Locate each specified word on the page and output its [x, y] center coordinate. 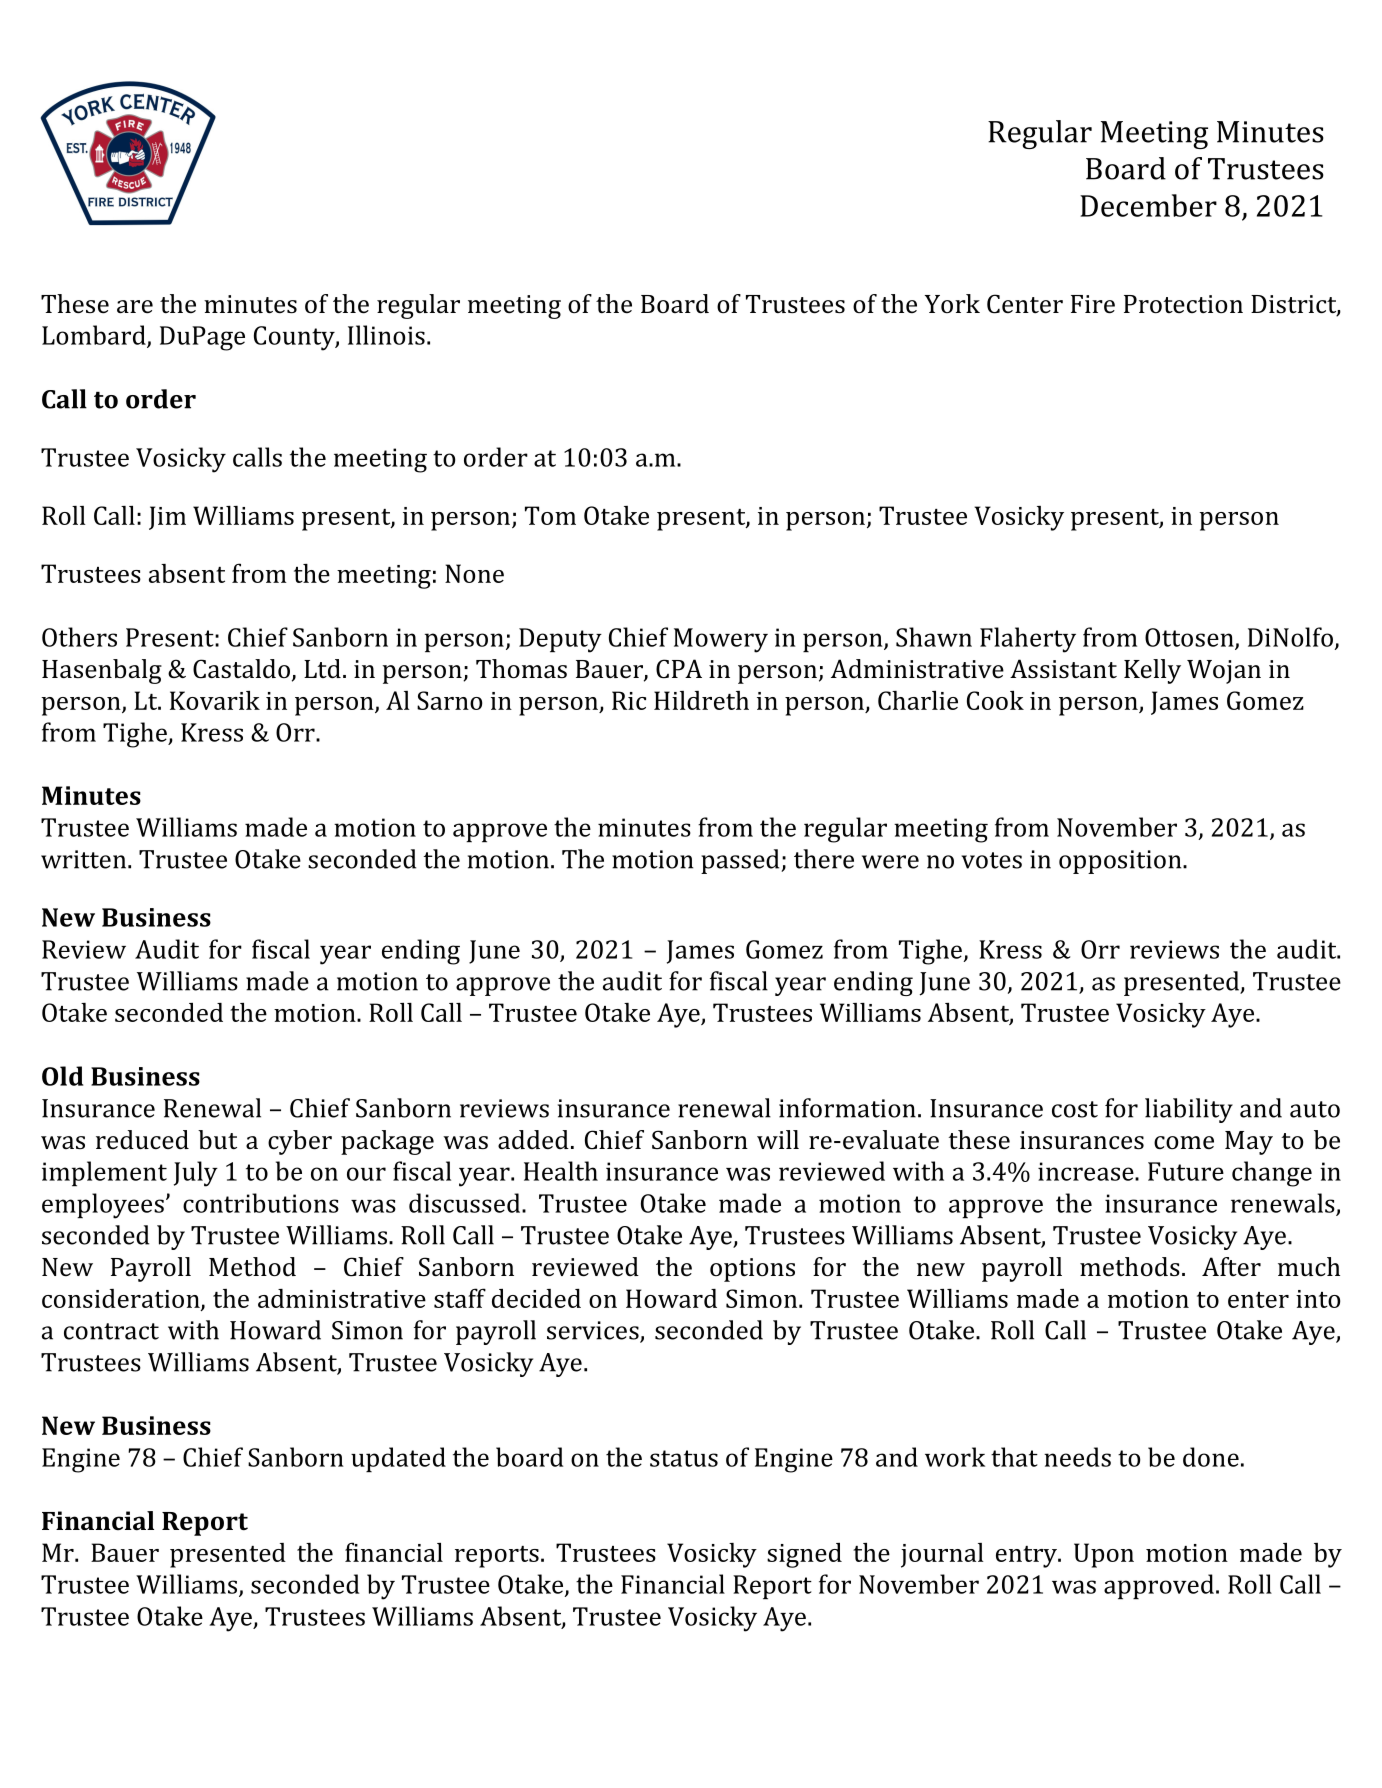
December [1148, 205]
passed [741, 861]
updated [398, 1459]
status [684, 1458]
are [135, 307]
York [952, 303]
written [85, 859]
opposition [1121, 862]
